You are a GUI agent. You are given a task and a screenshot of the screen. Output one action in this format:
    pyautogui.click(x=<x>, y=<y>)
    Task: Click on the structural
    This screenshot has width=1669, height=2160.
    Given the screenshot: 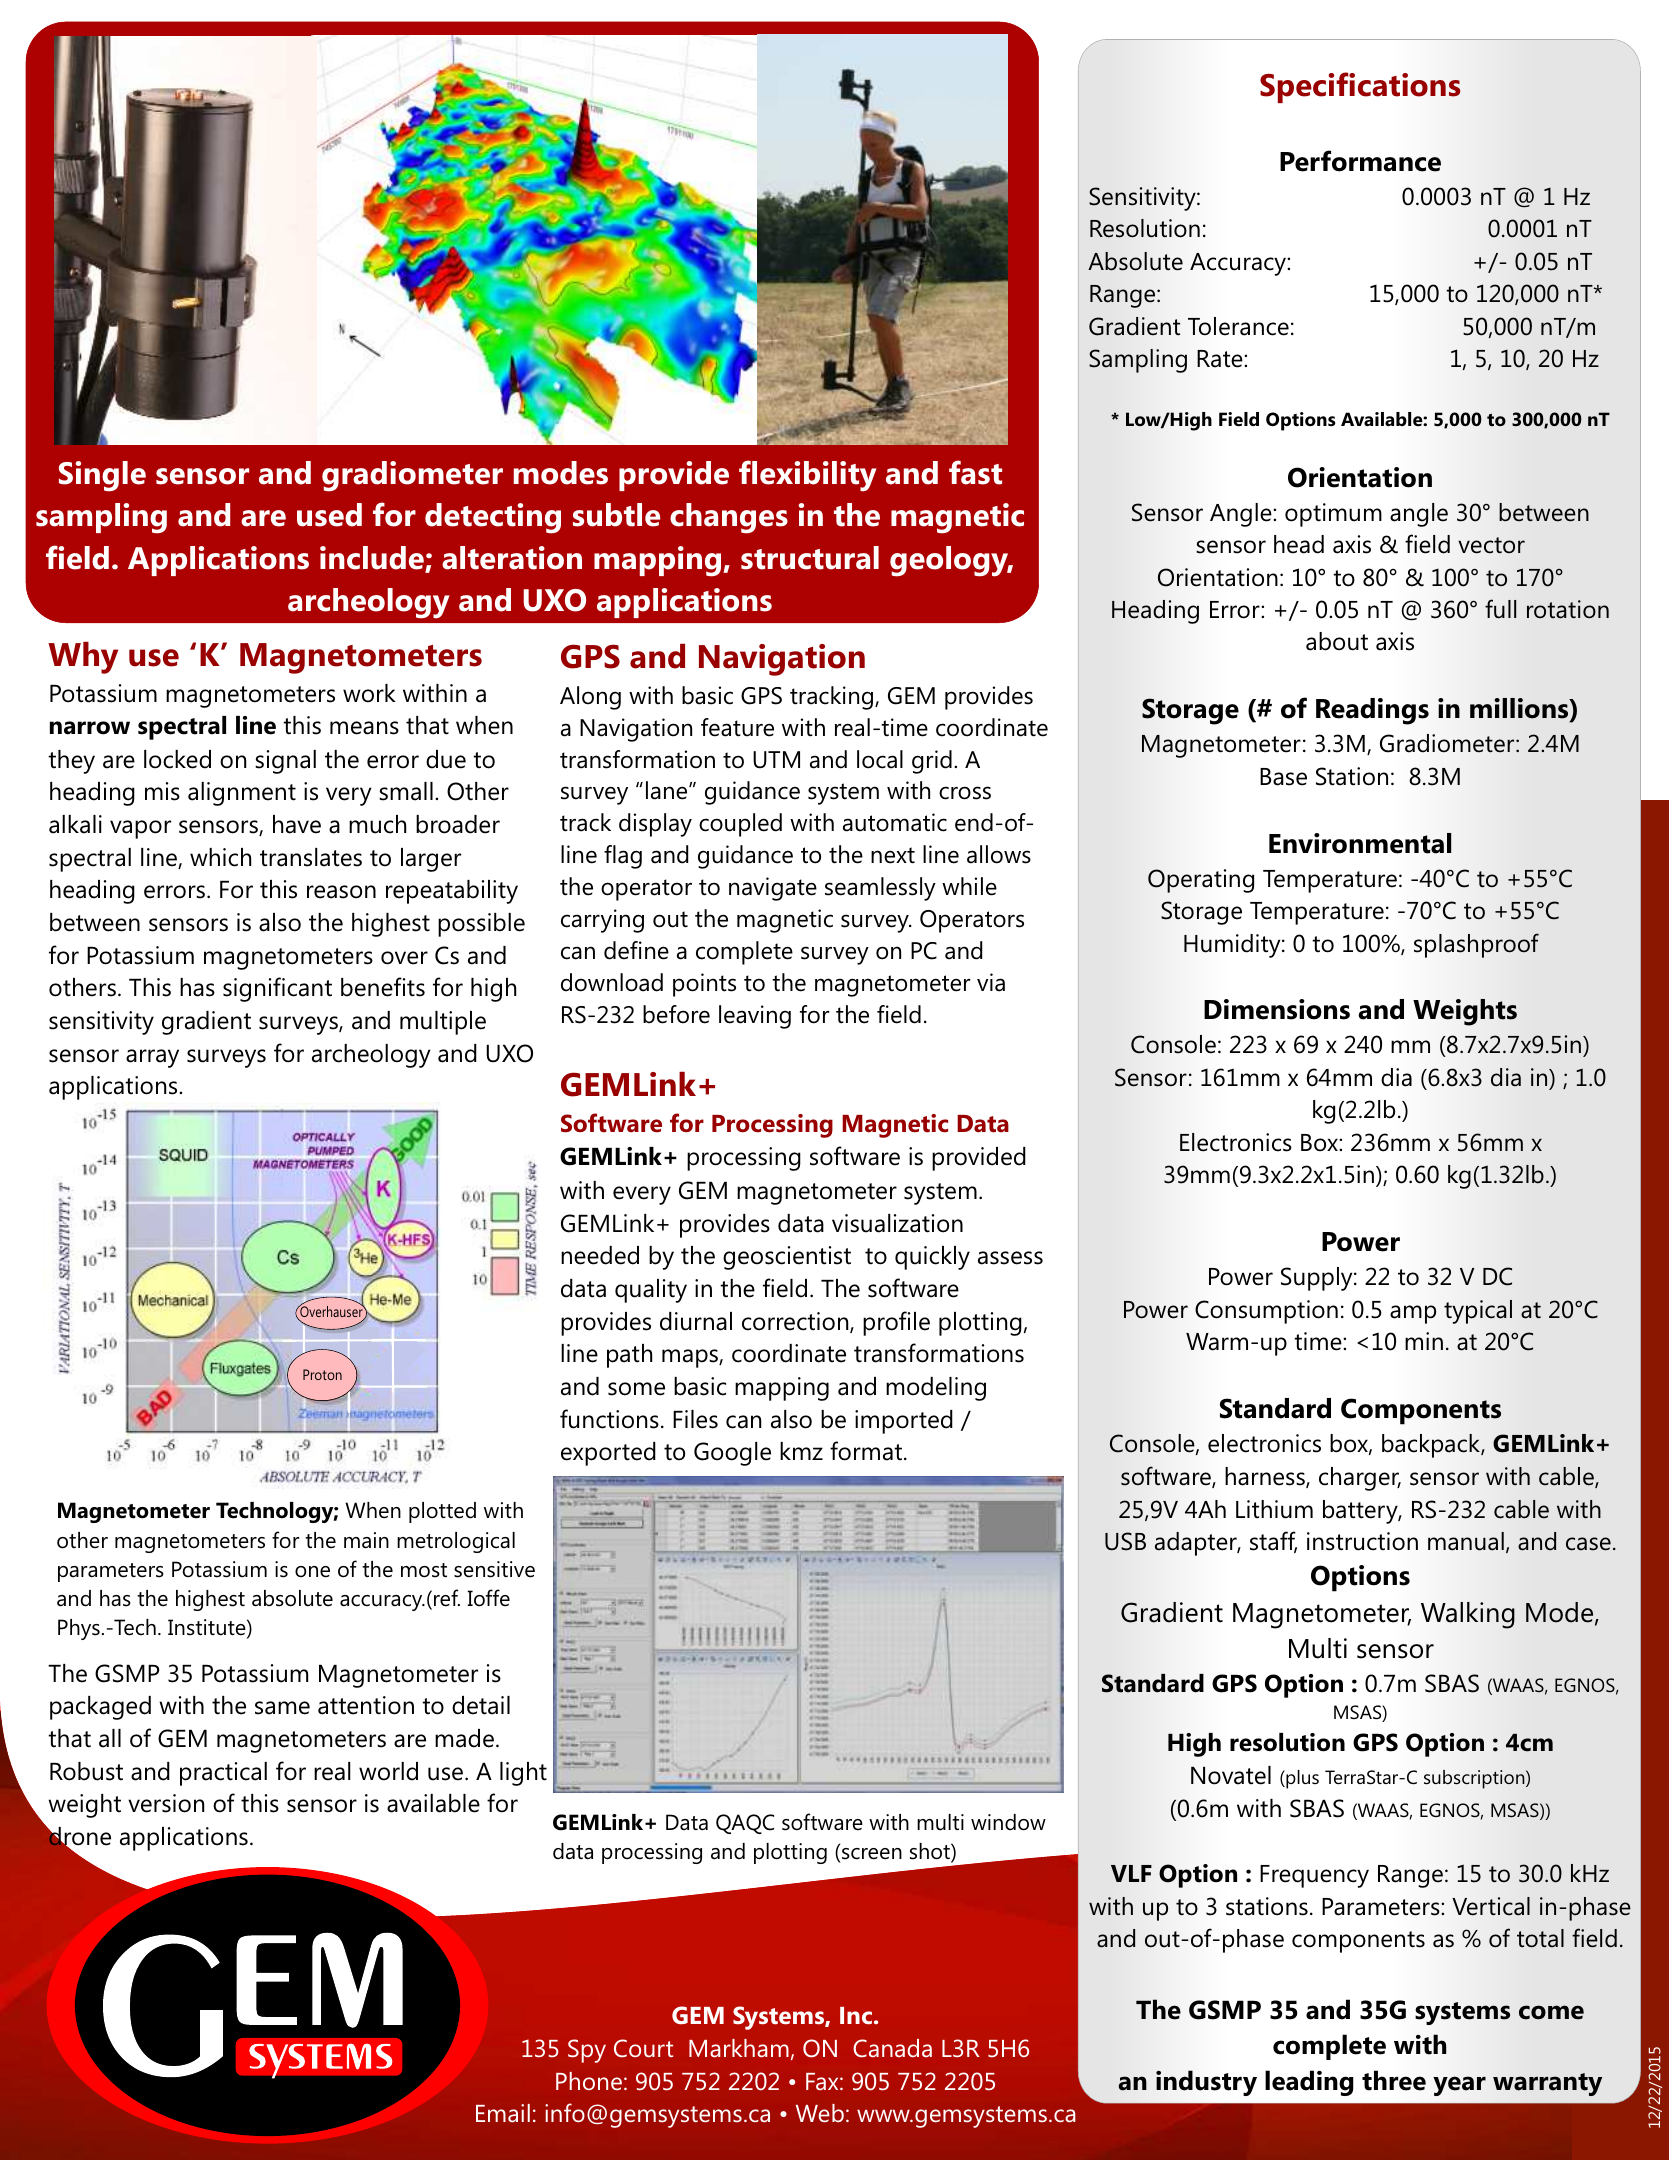 What is the action you would take?
    pyautogui.click(x=810, y=558)
